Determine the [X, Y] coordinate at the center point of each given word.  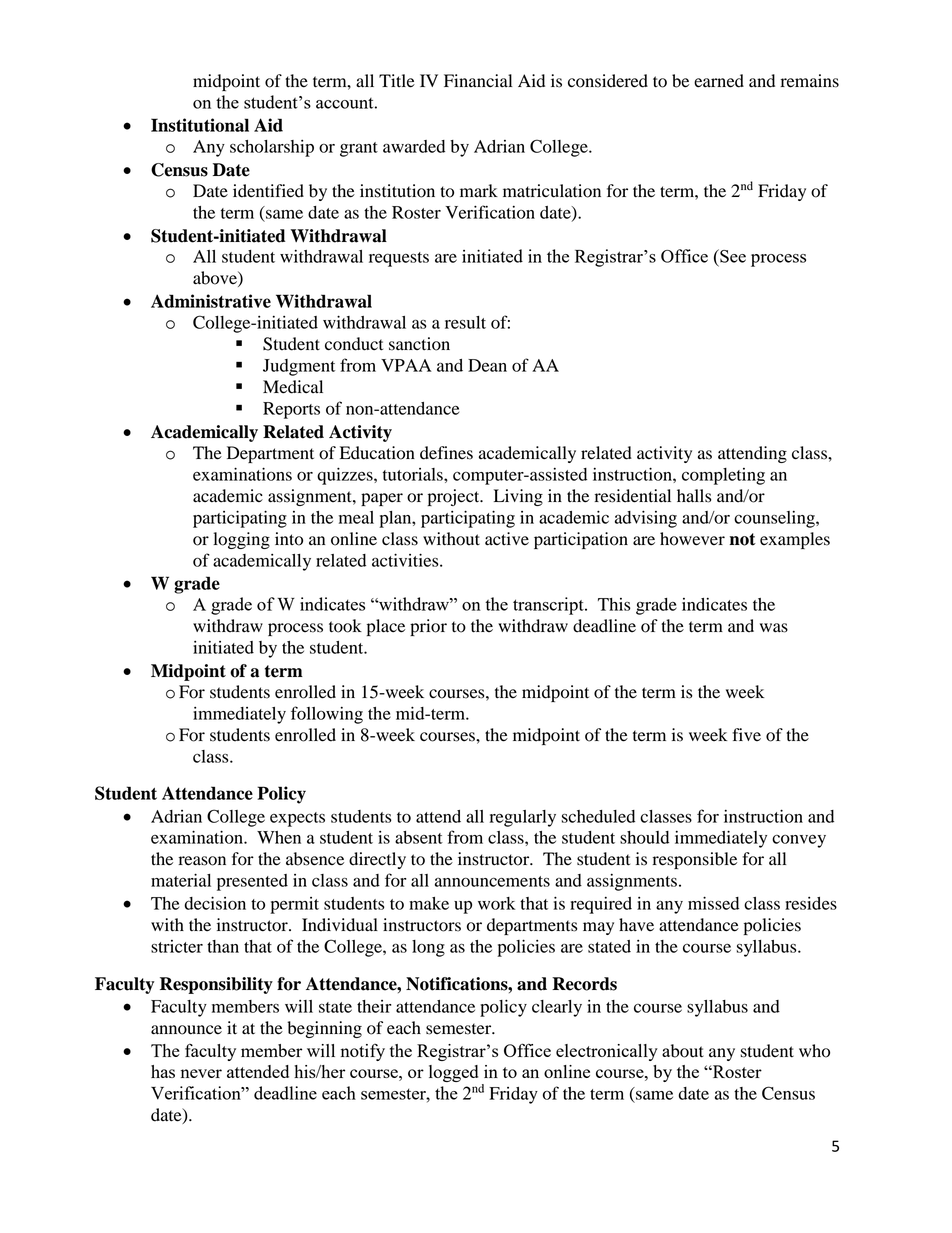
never [201, 1073]
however [692, 539]
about [683, 1051]
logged [453, 1073]
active [507, 539]
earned [719, 81]
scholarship [272, 148]
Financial [478, 80]
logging [241, 540]
